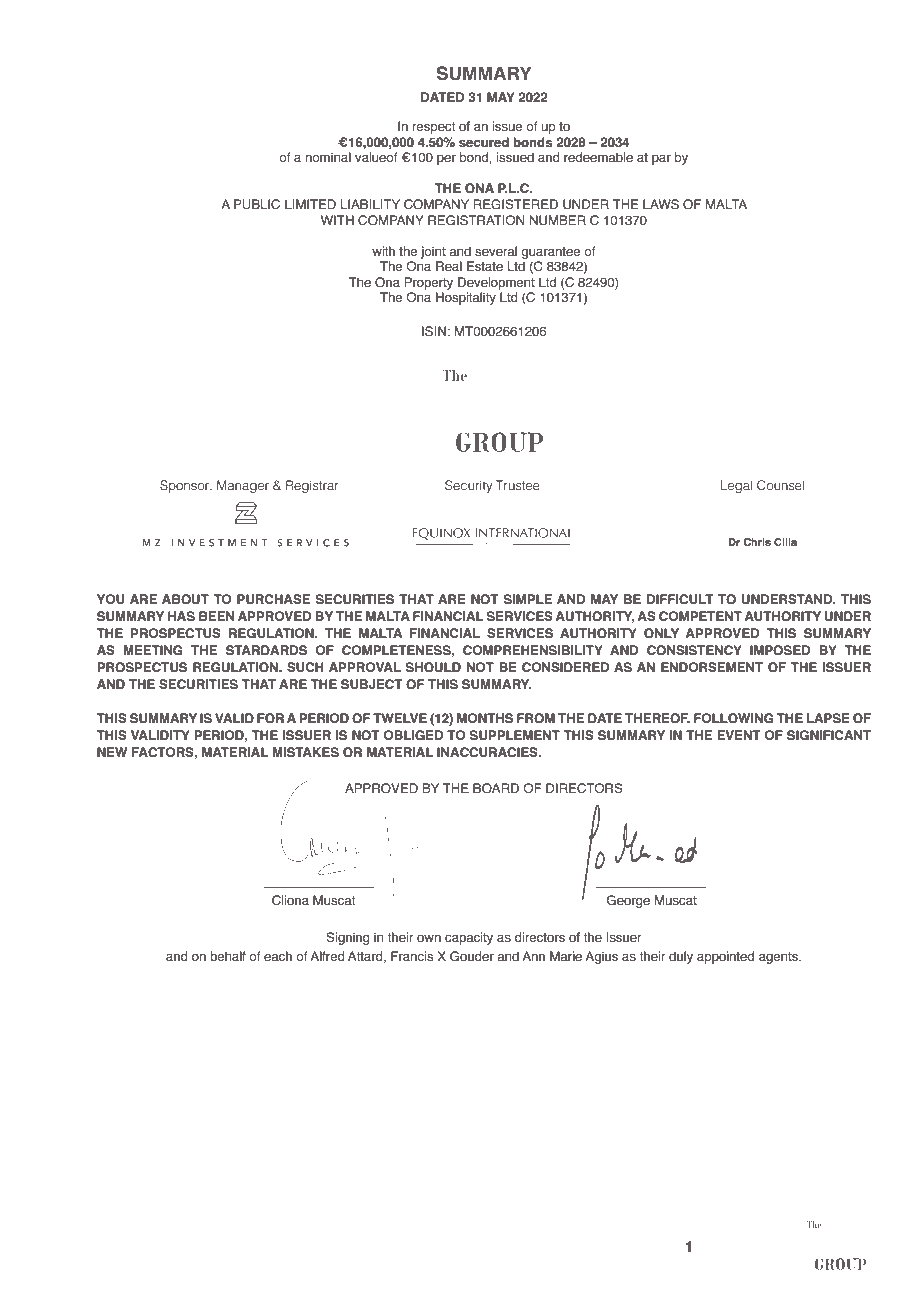  What do you see at coordinates (185, 599) in the page?
I see `ABOUT` at bounding box center [185, 599].
